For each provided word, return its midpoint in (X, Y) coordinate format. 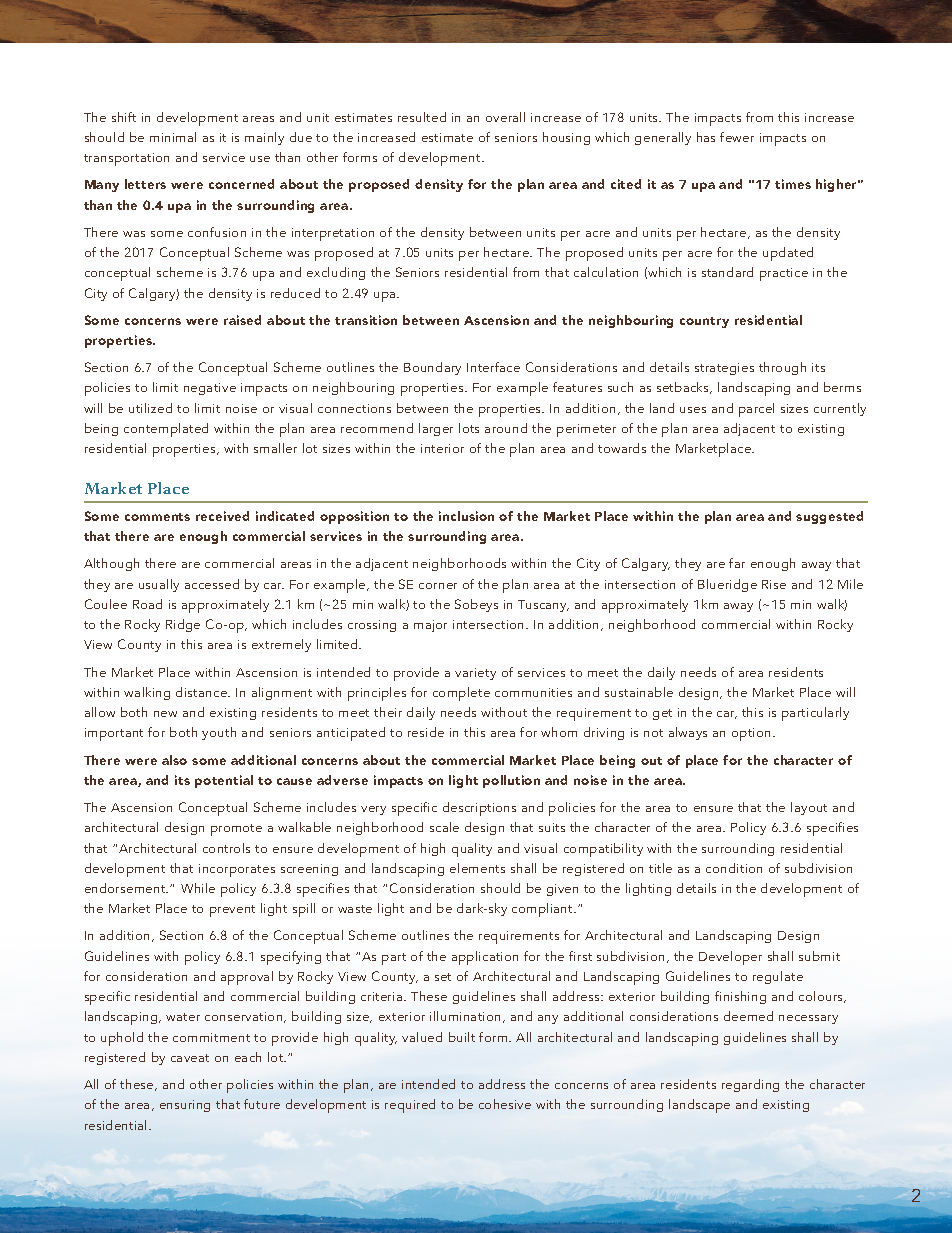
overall (505, 117)
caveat (190, 1058)
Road (147, 604)
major (430, 626)
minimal (173, 137)
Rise (774, 584)
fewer (737, 137)
